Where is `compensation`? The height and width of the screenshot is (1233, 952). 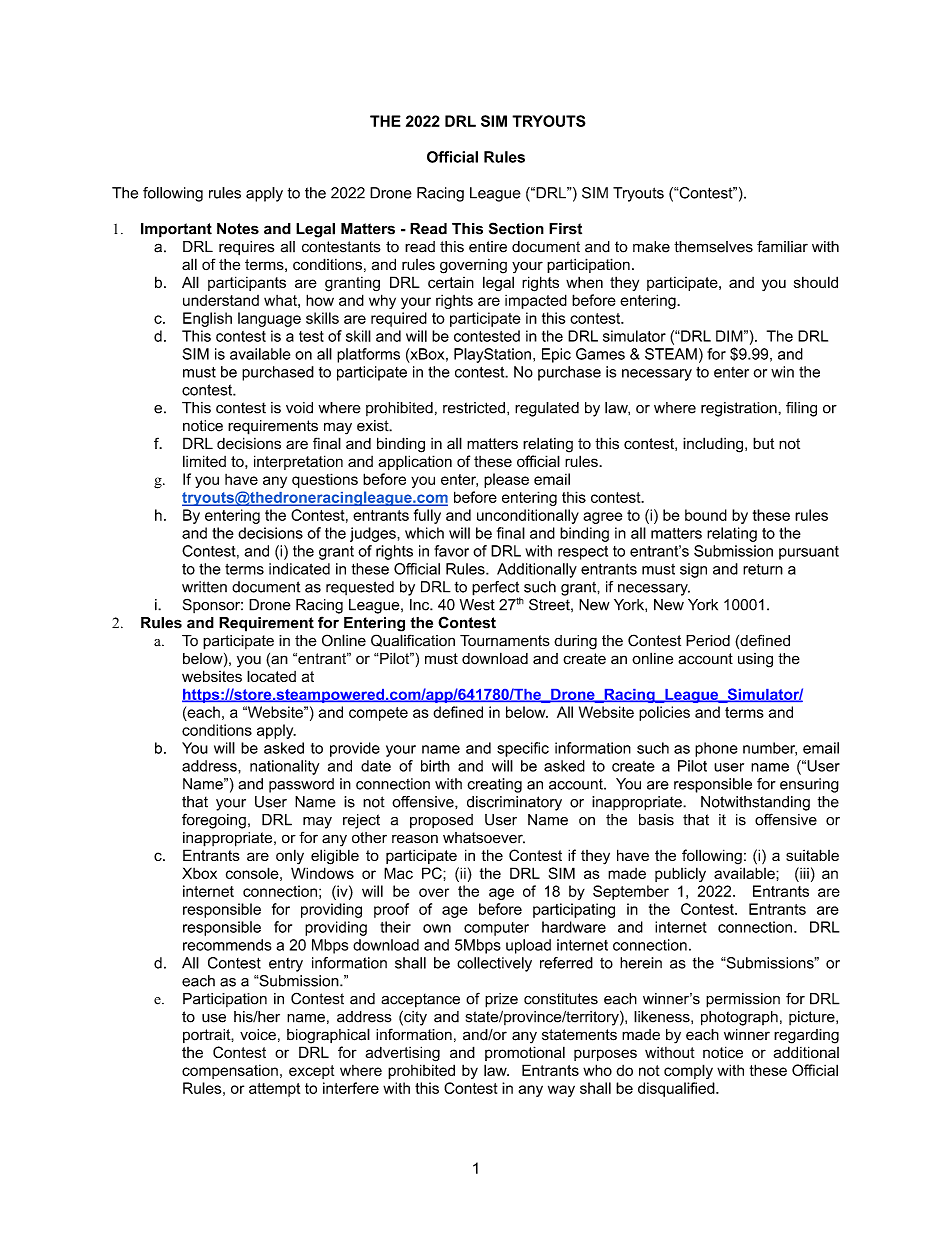
compensation is located at coordinates (230, 1071).
